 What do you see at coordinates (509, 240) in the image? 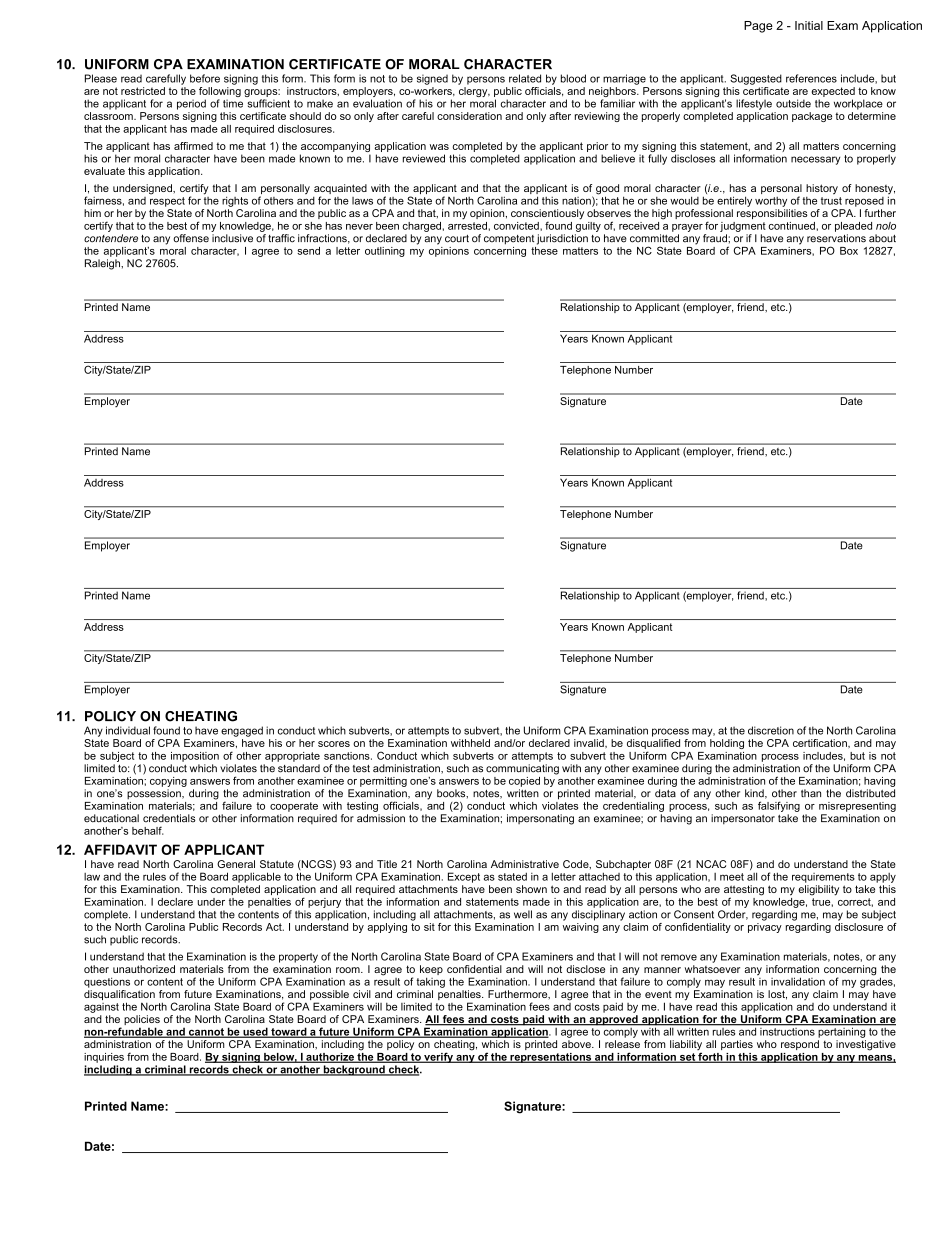
I see `competent` at bounding box center [509, 240].
